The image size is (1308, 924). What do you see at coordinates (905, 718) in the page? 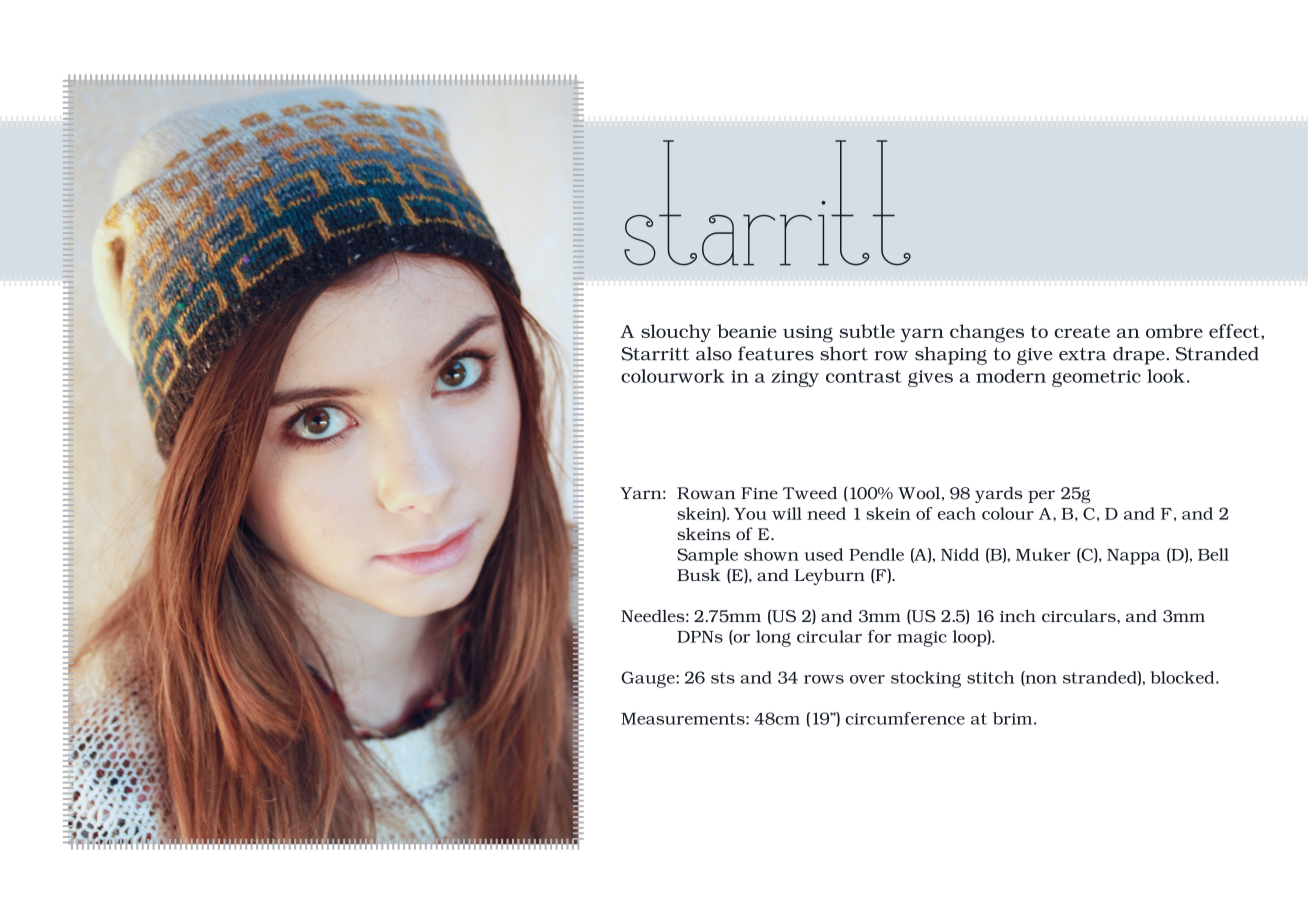
I see `circumference` at bounding box center [905, 718].
